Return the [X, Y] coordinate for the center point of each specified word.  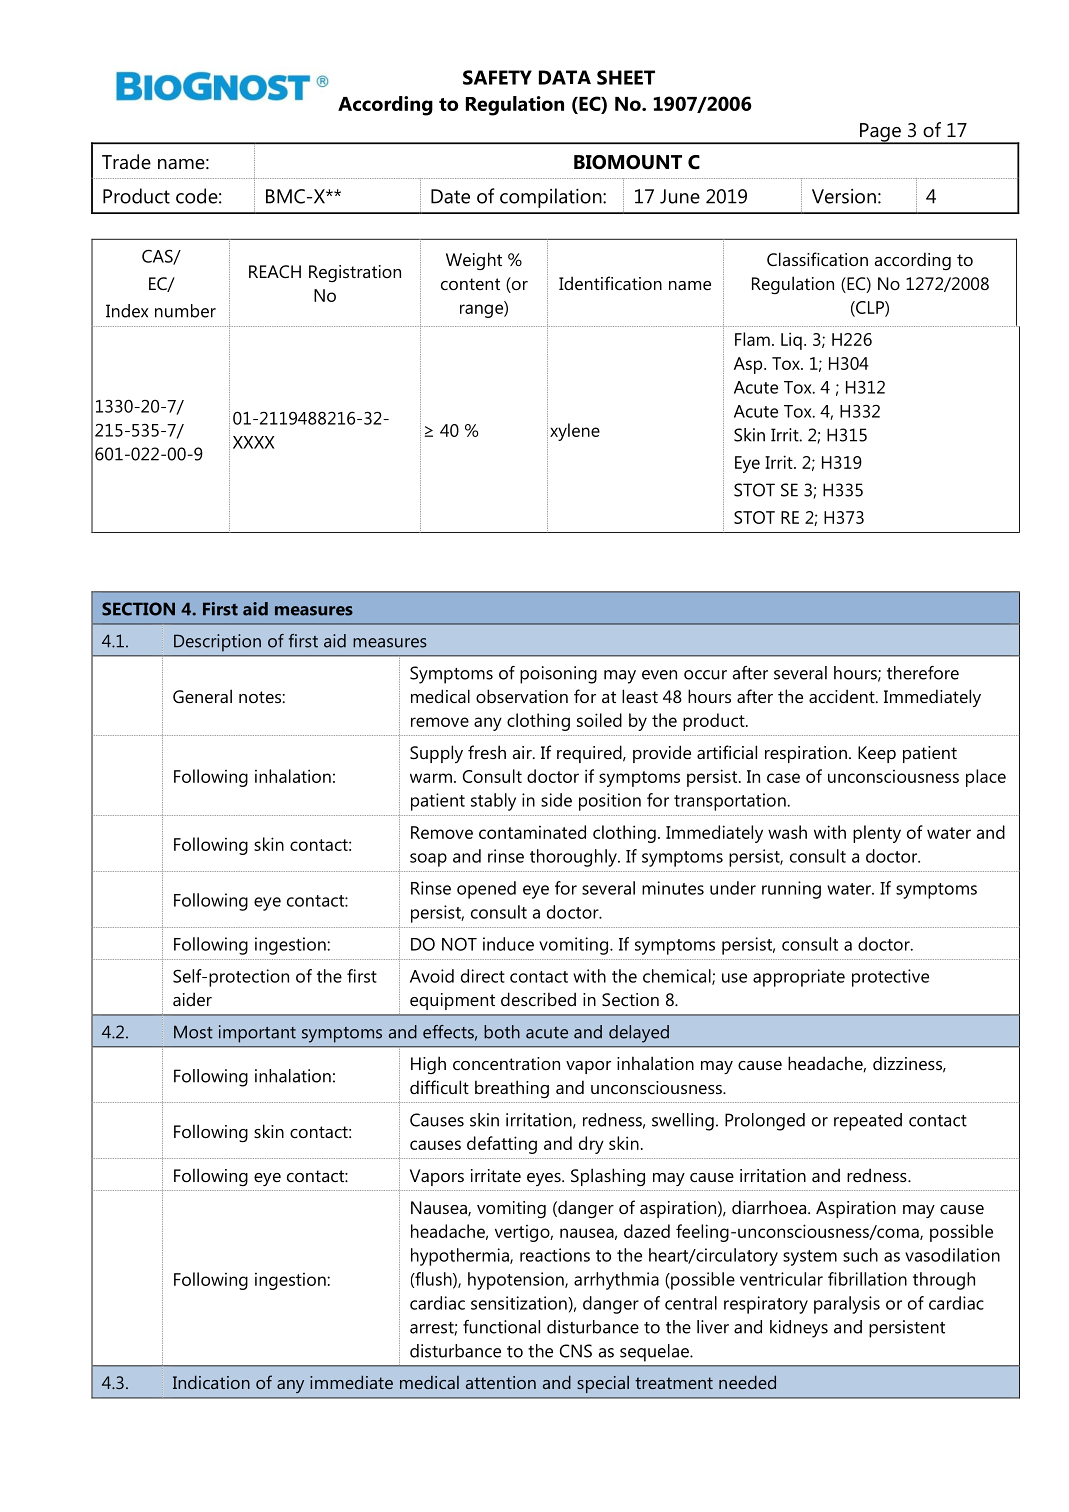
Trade [126, 162]
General [202, 696]
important [257, 1034]
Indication [211, 1382]
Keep [877, 754]
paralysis [847, 1305]
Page [880, 133]
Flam [752, 339]
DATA [565, 77]
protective [890, 978]
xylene [575, 432]
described [538, 999]
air [523, 752]
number [185, 311]
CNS [576, 1351]
